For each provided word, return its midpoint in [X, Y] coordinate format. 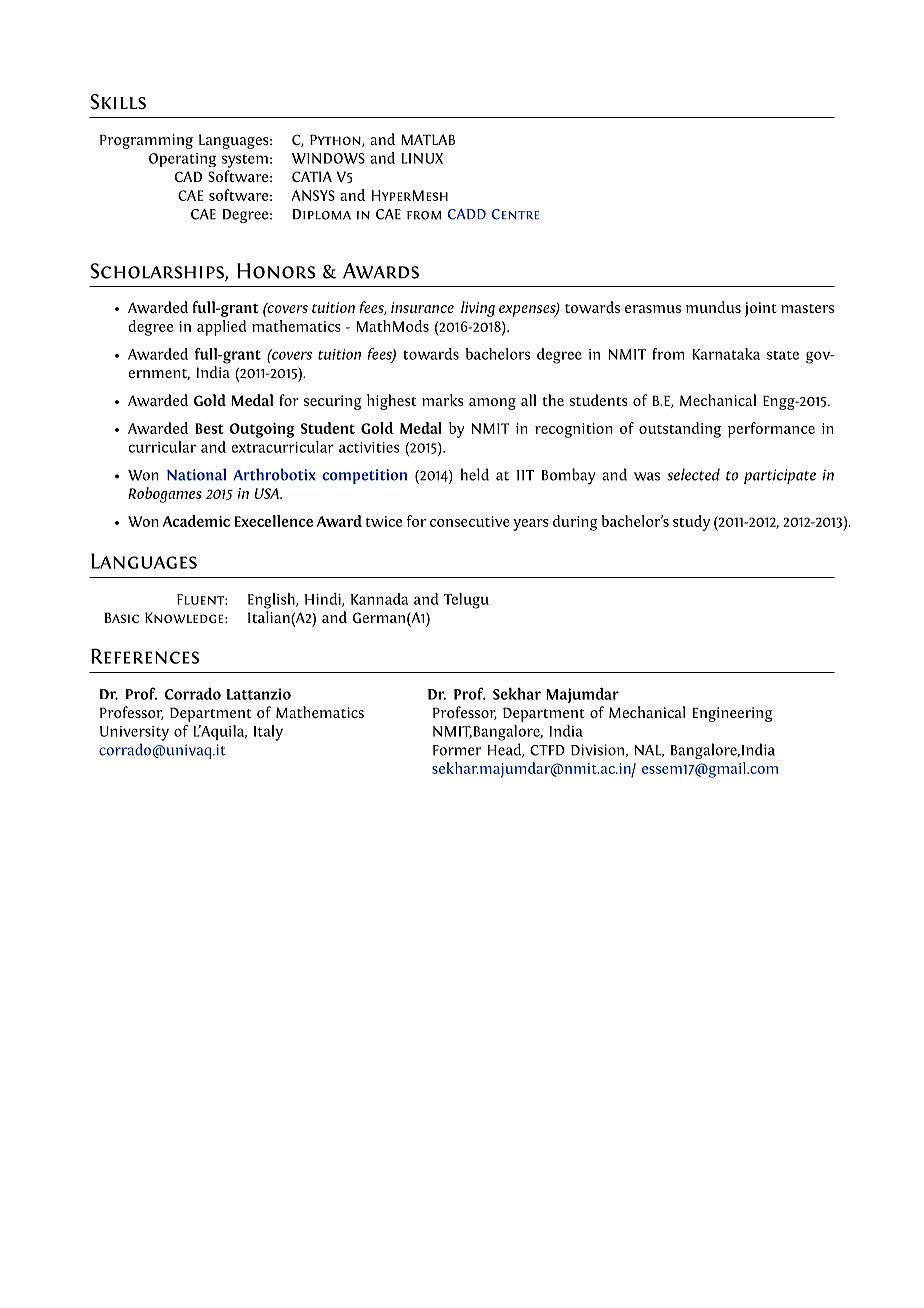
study [691, 523]
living [478, 309]
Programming [146, 141]
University [134, 733]
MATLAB [428, 139]
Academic [196, 521]
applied [222, 328]
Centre [515, 214]
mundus [713, 307]
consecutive [470, 521]
